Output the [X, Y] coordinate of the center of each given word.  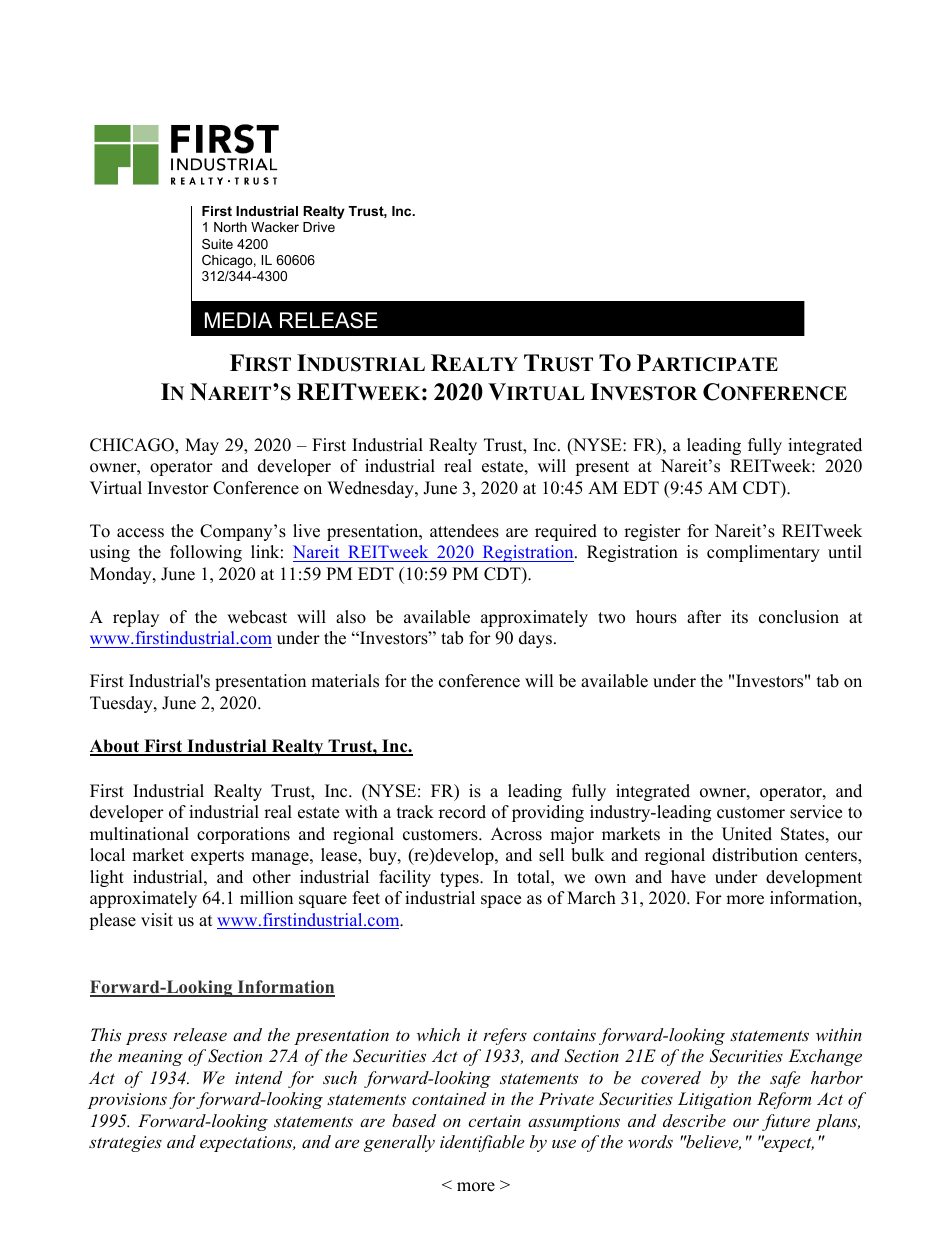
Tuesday [122, 704]
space [501, 901]
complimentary [763, 553]
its [739, 617]
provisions [127, 1101]
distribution [755, 855]
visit [157, 920]
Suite [217, 244]
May [202, 446]
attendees [464, 531]
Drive [319, 227]
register [652, 532]
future [786, 1122]
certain [494, 1121]
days [535, 639]
